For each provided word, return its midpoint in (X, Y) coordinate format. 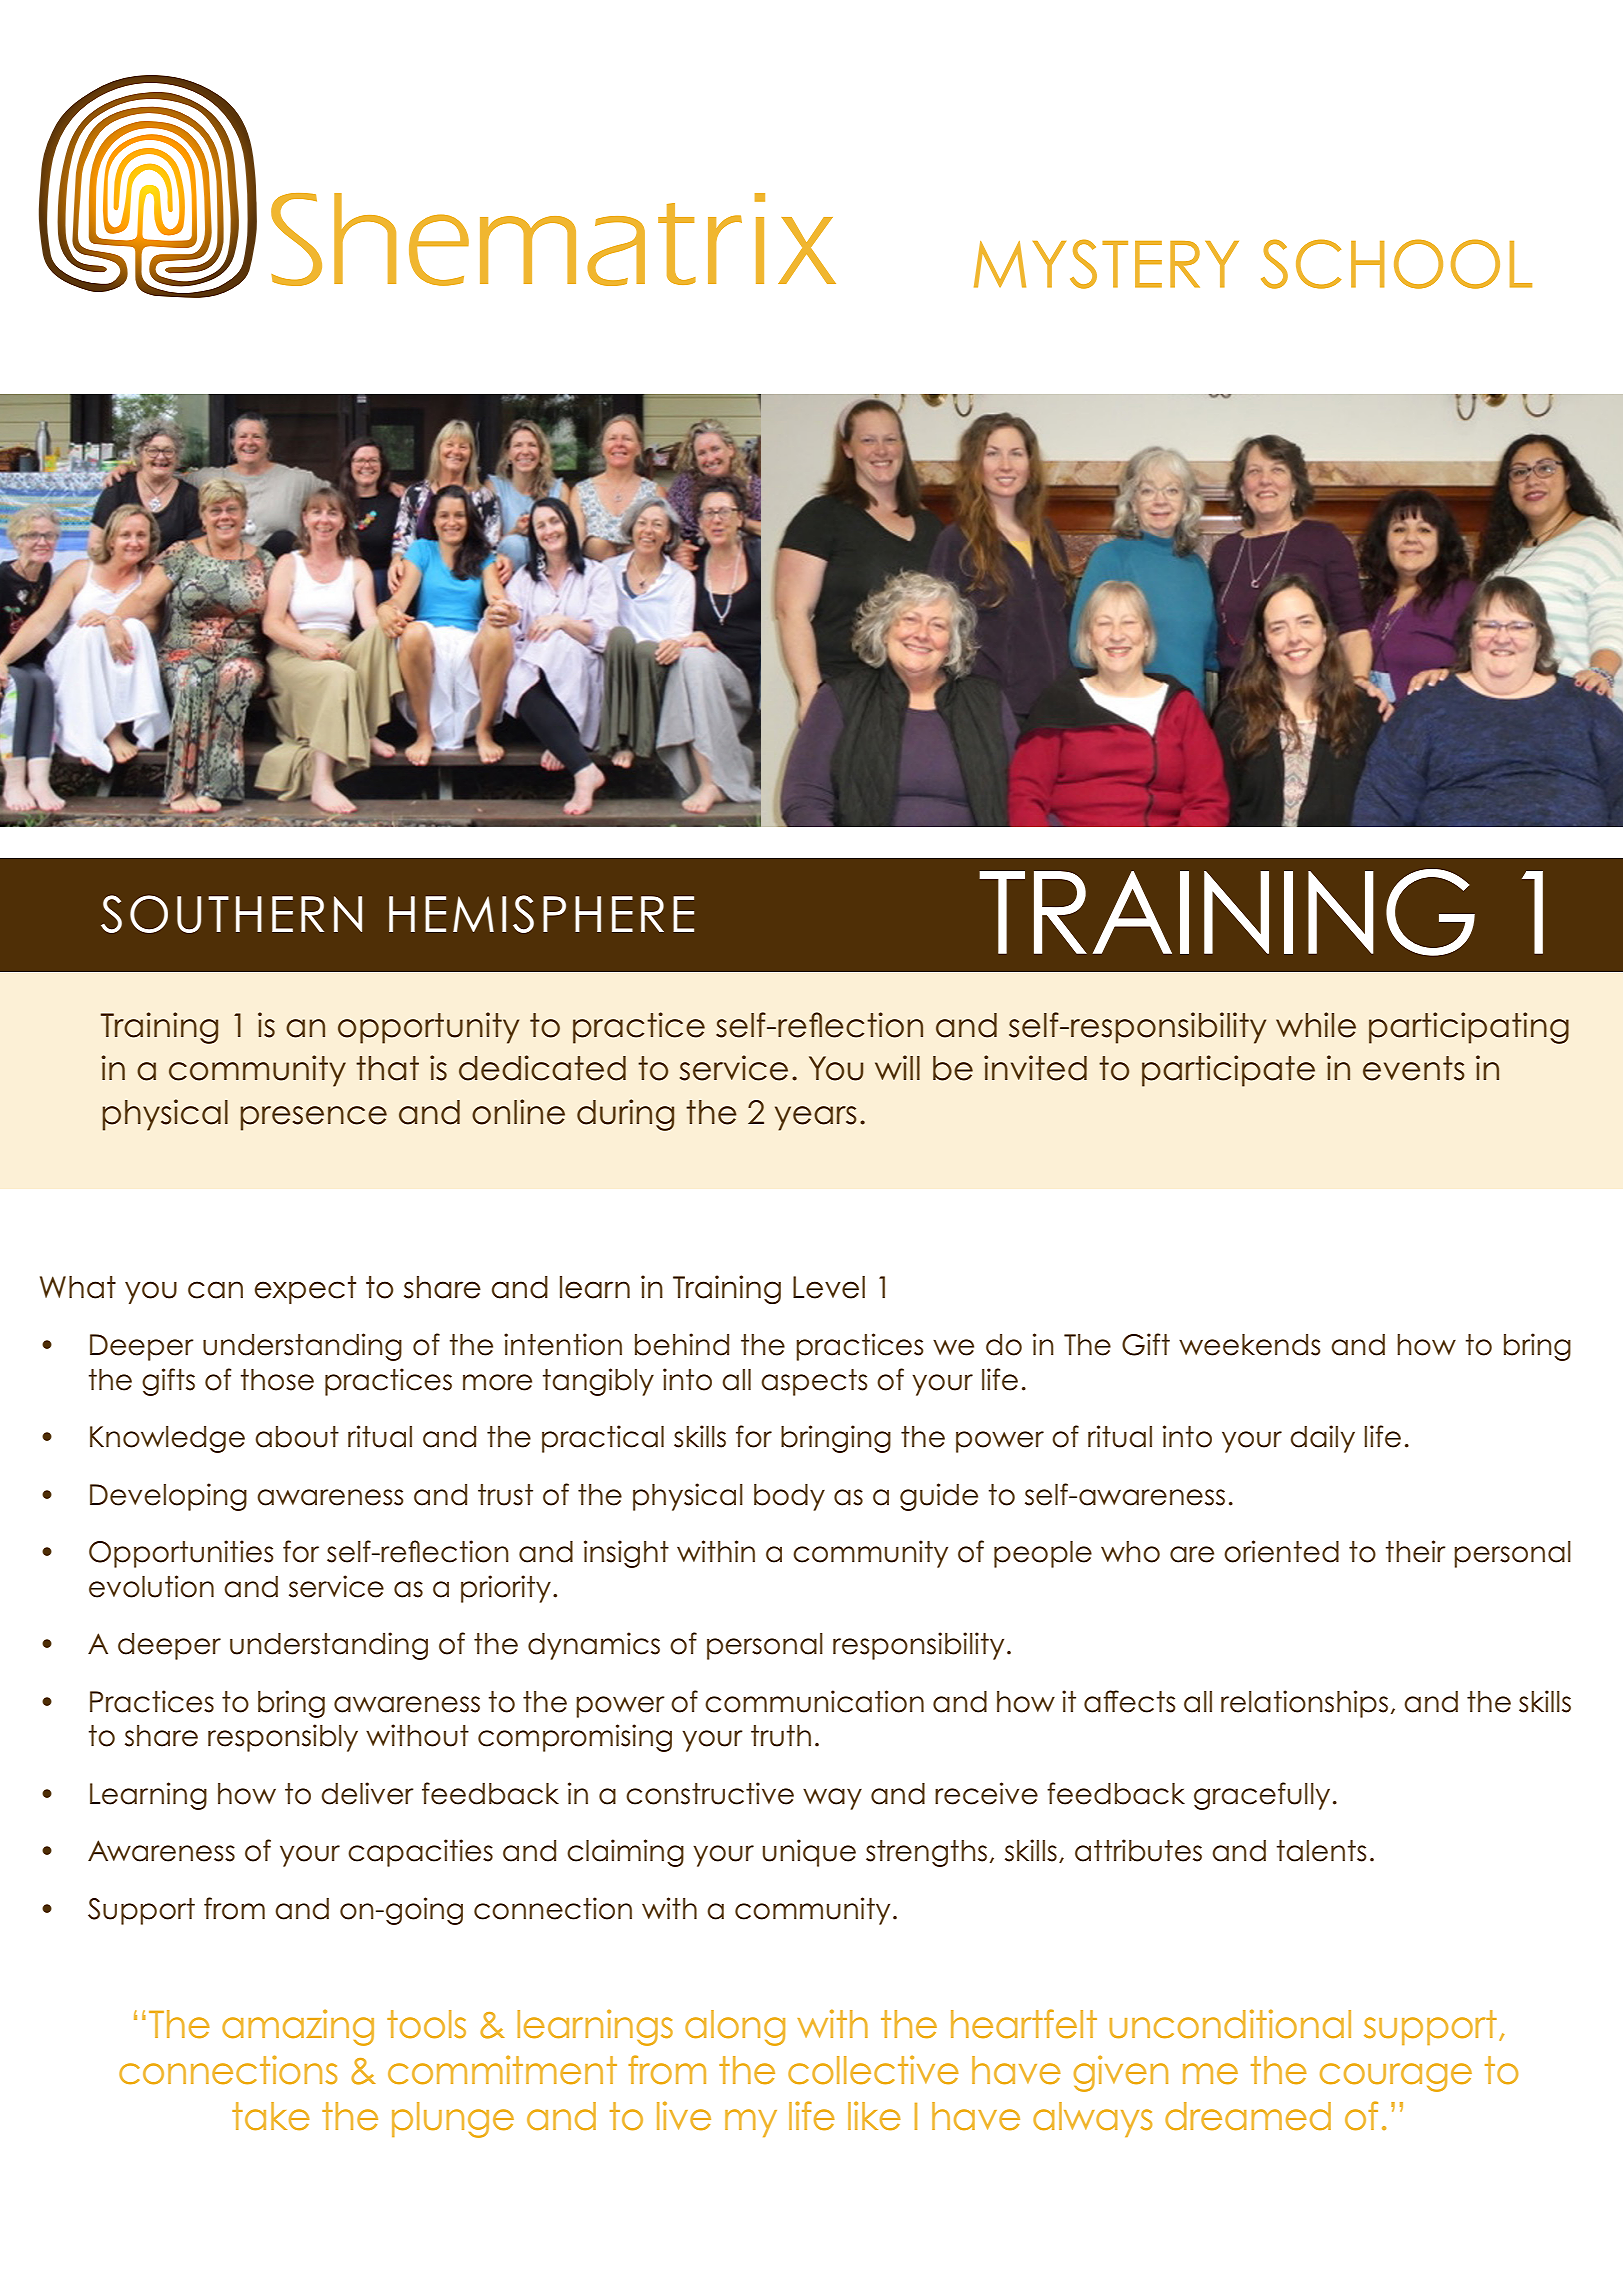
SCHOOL (1396, 264)
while (1316, 1025)
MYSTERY (1106, 264)
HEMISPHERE (541, 914)
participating (1469, 1028)
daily (1322, 1439)
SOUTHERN (231, 914)
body (789, 1497)
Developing (168, 1497)
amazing (298, 2027)
